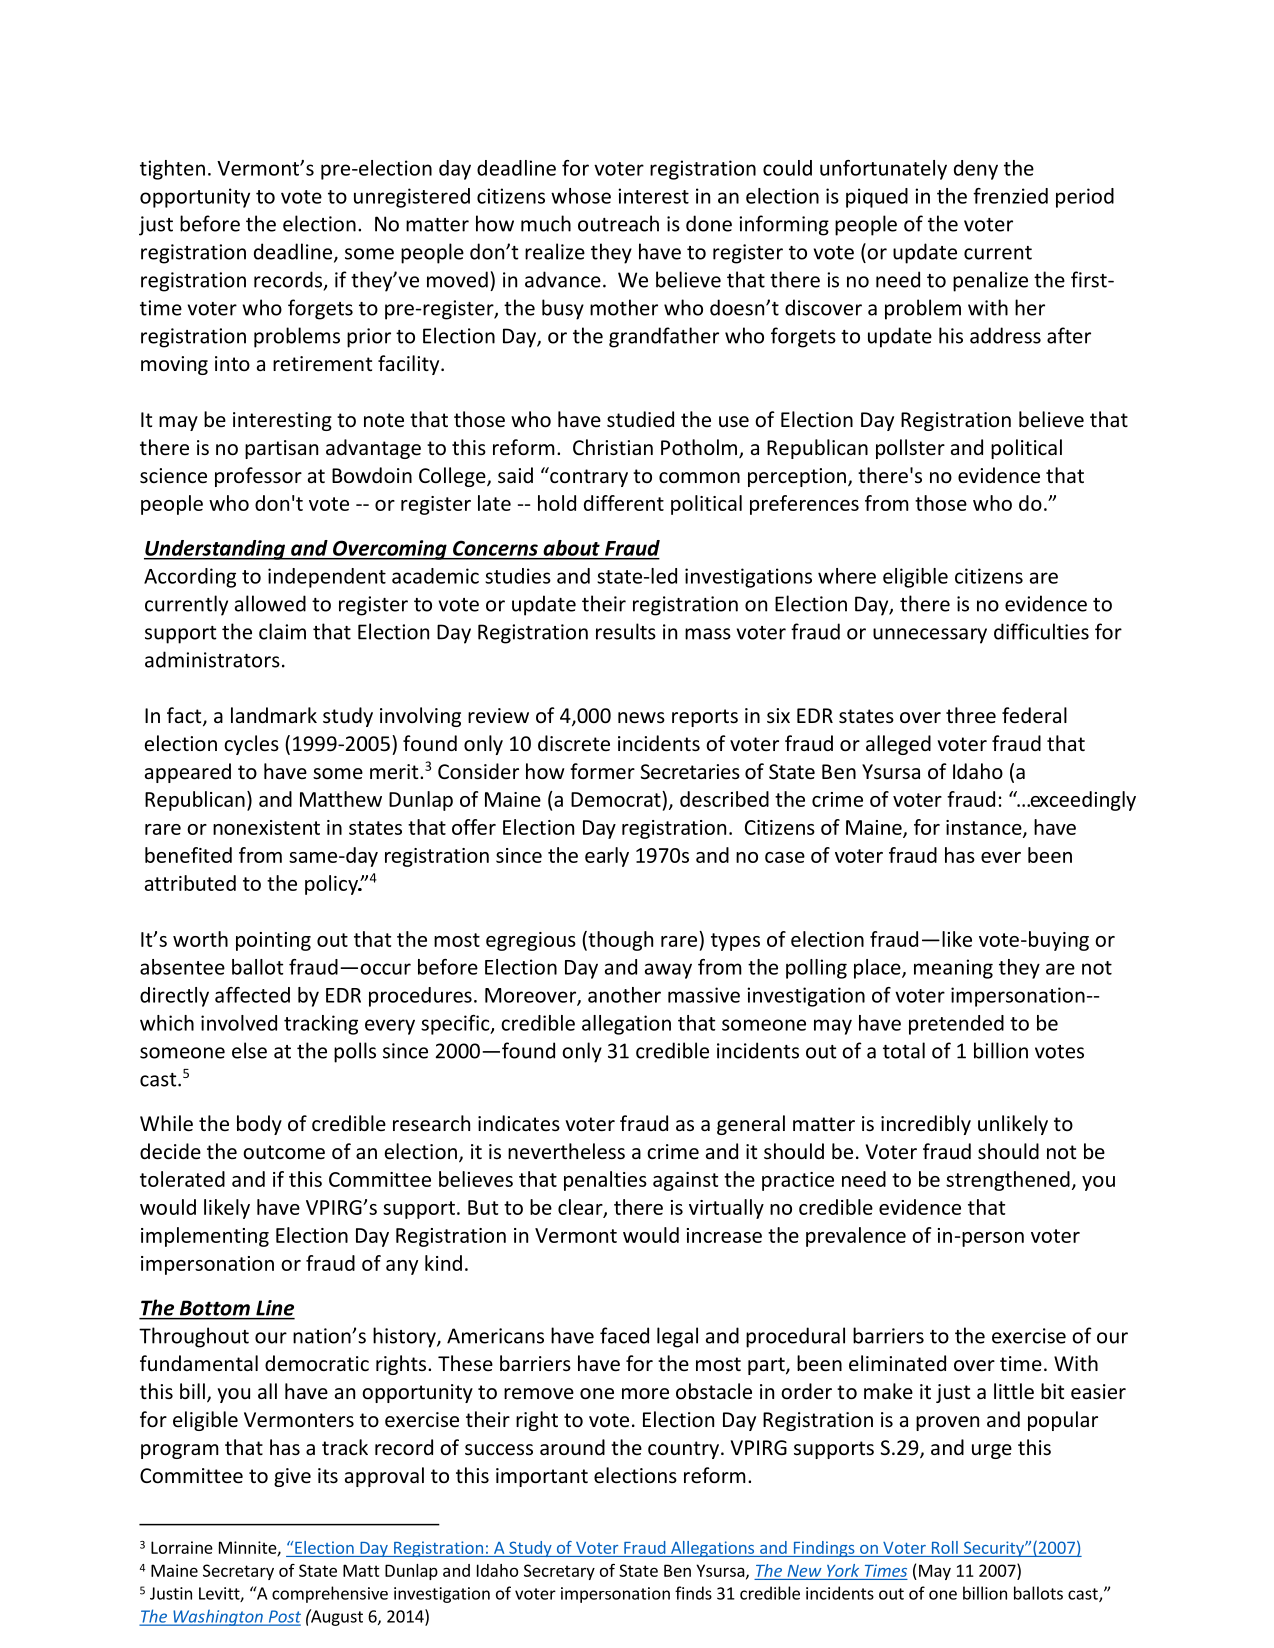 The height and width of the page is (1648, 1274). Describe the element at coordinates (926, 1125) in the page. I see `incredibly` at that location.
